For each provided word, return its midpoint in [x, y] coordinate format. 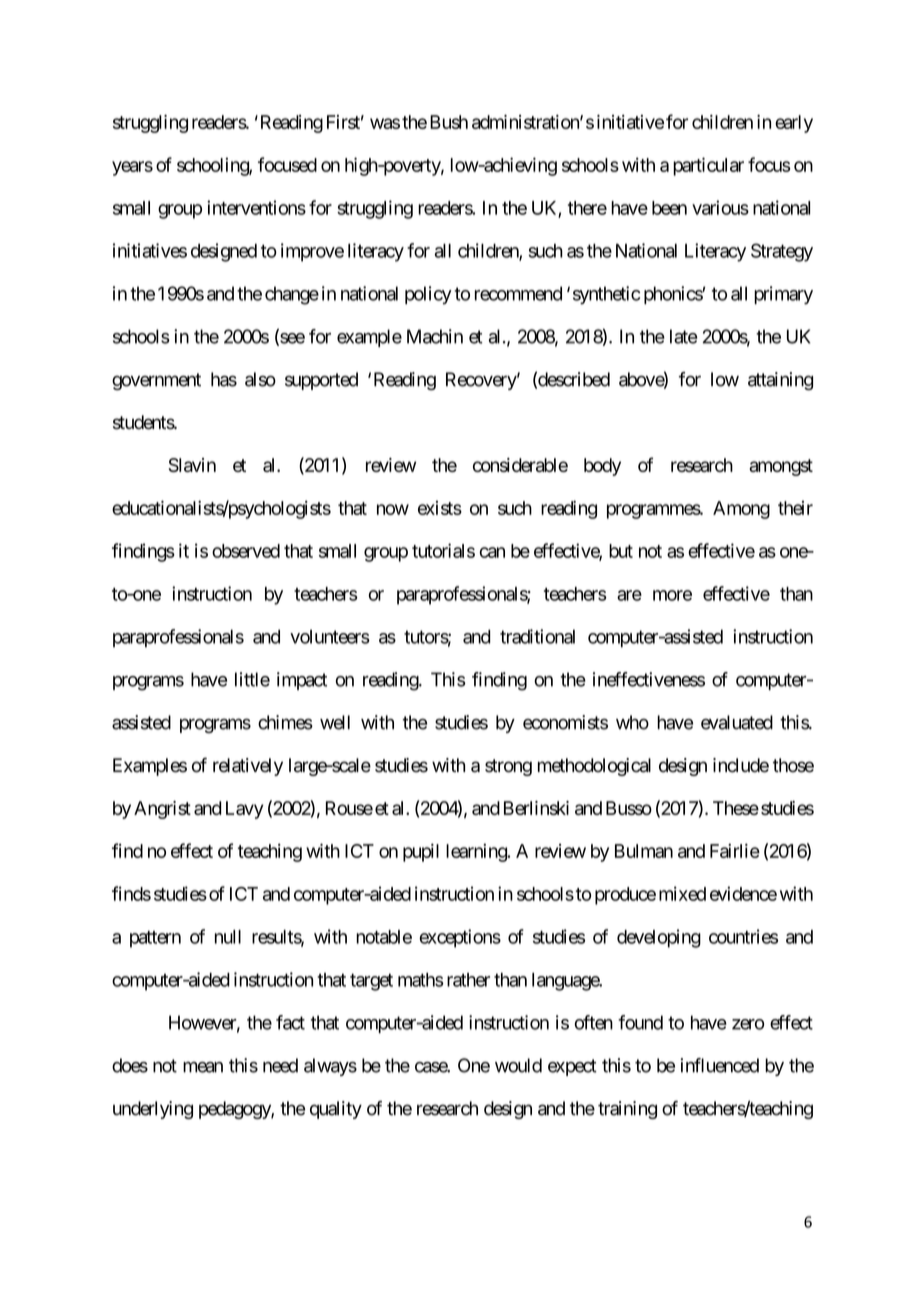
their [795, 508]
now [393, 509]
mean [203, 1067]
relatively [248, 767]
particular [708, 166]
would [518, 1065]
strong [508, 767]
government [156, 381]
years [132, 168]
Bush [449, 122]
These [736, 808]
